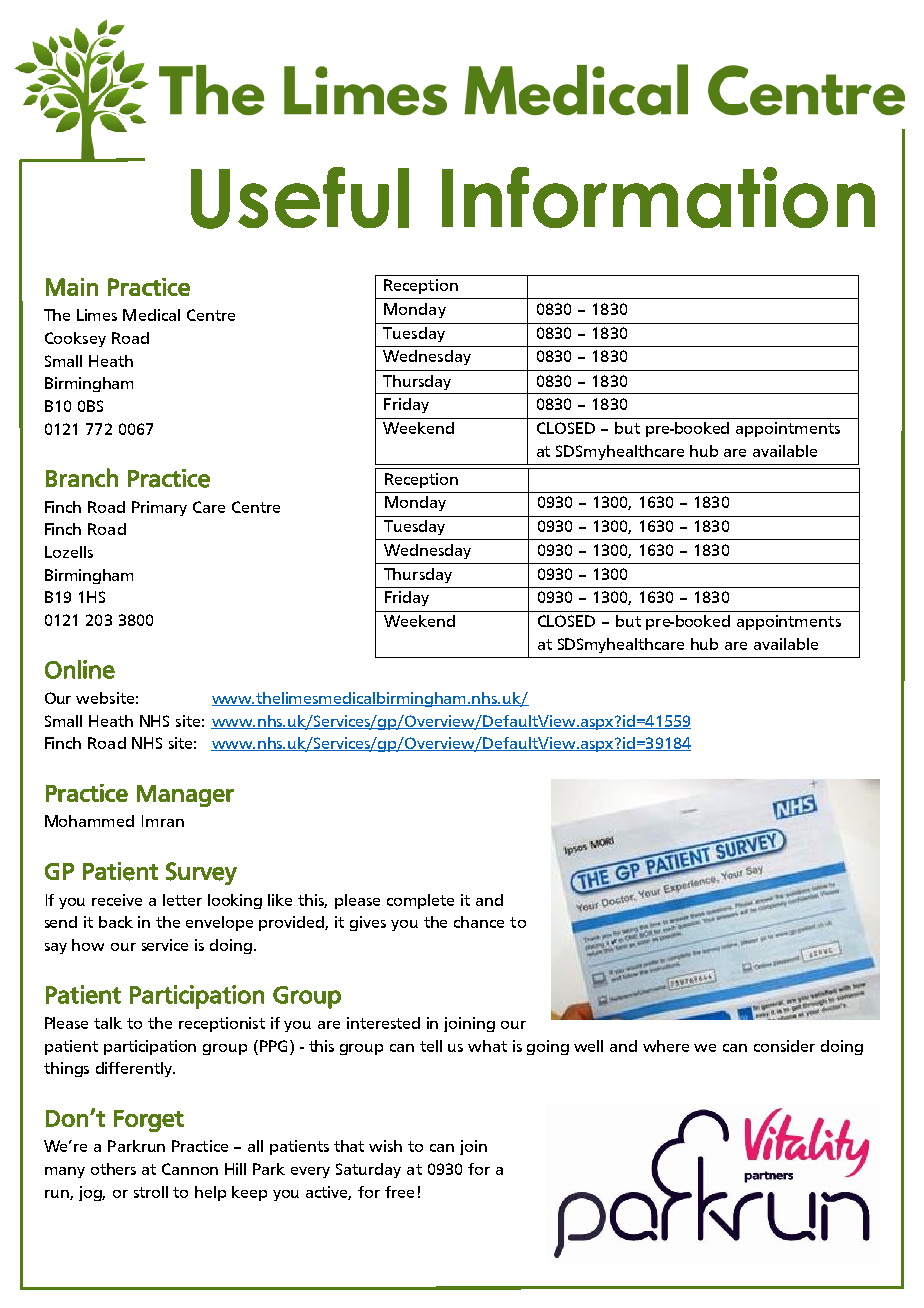 This screenshot has width=924, height=1308. What do you see at coordinates (658, 197) in the screenshot?
I see `Information` at bounding box center [658, 197].
